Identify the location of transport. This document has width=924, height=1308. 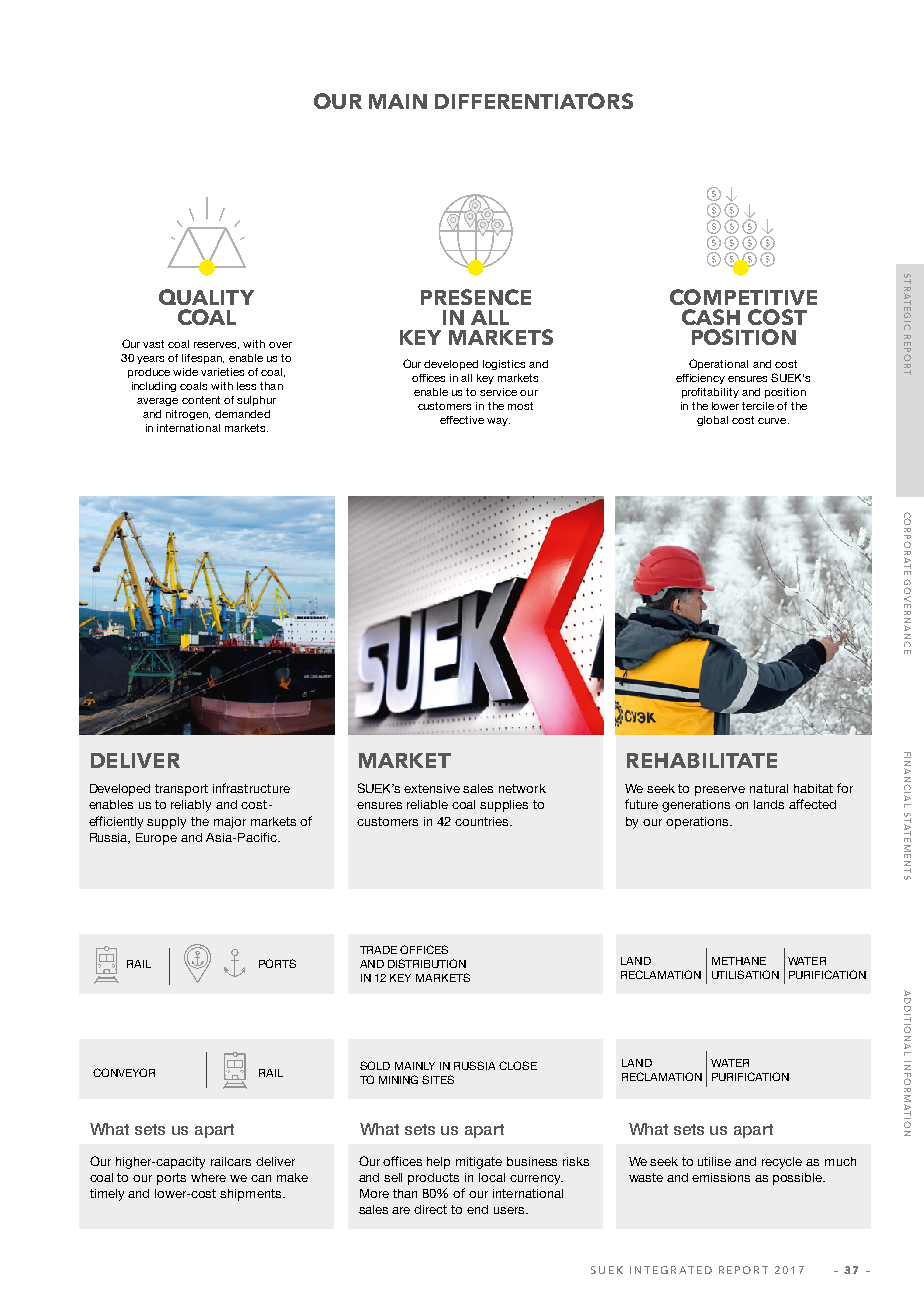
(181, 790).
